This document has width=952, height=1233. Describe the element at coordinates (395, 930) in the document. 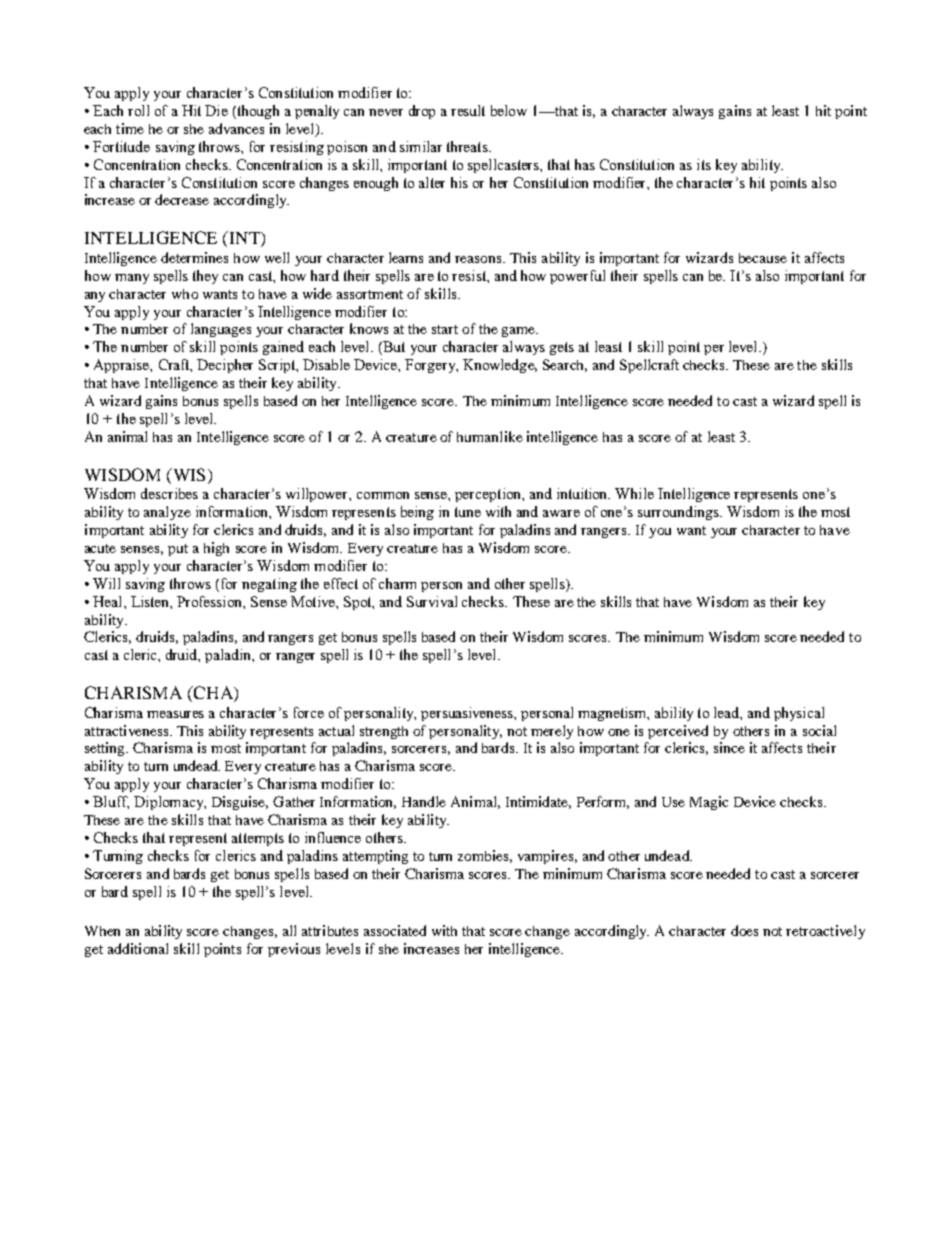

I see `associated` at that location.
